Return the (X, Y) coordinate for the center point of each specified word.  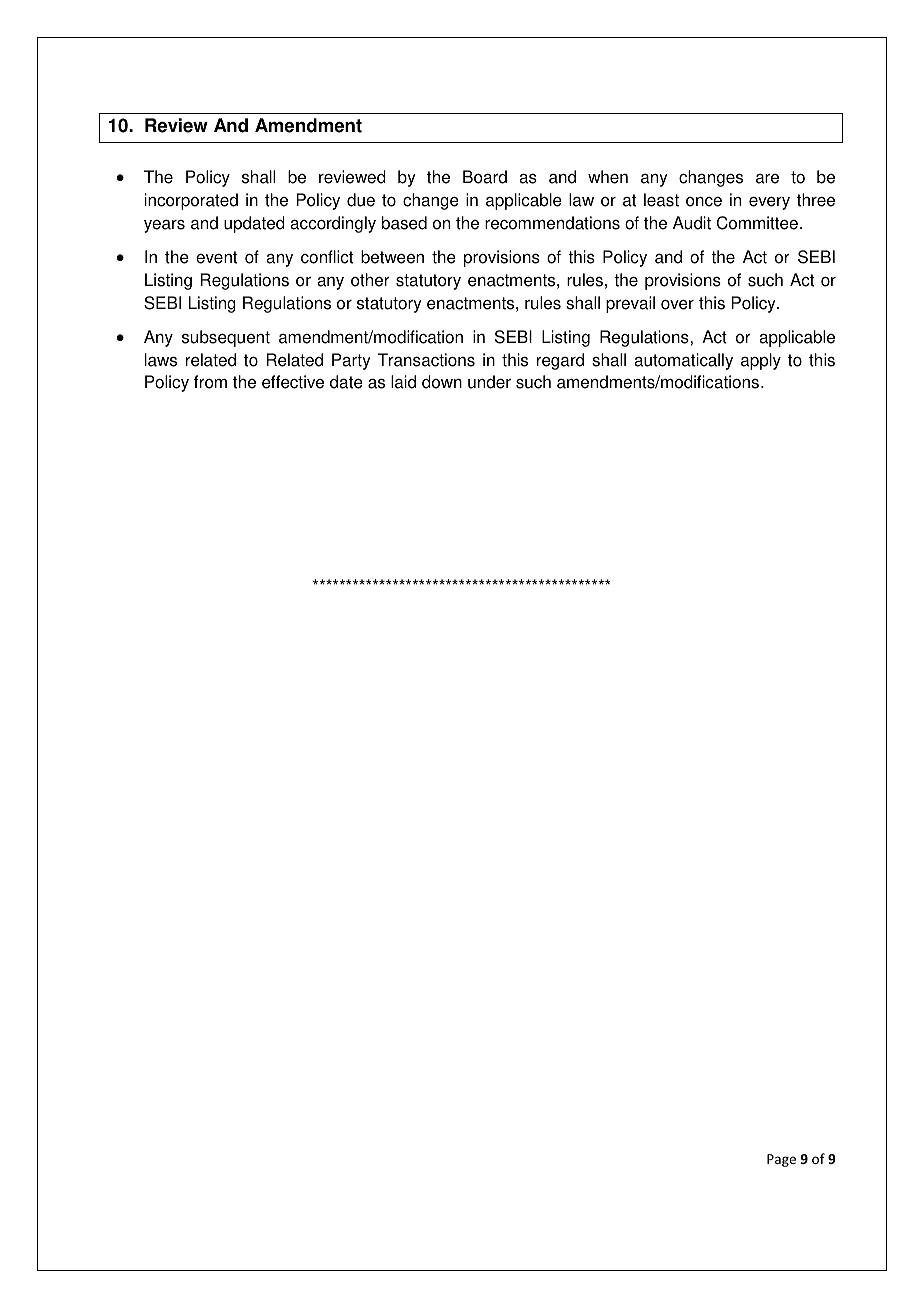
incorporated (191, 201)
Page (781, 1160)
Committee (757, 223)
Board (485, 177)
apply (761, 361)
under (489, 382)
